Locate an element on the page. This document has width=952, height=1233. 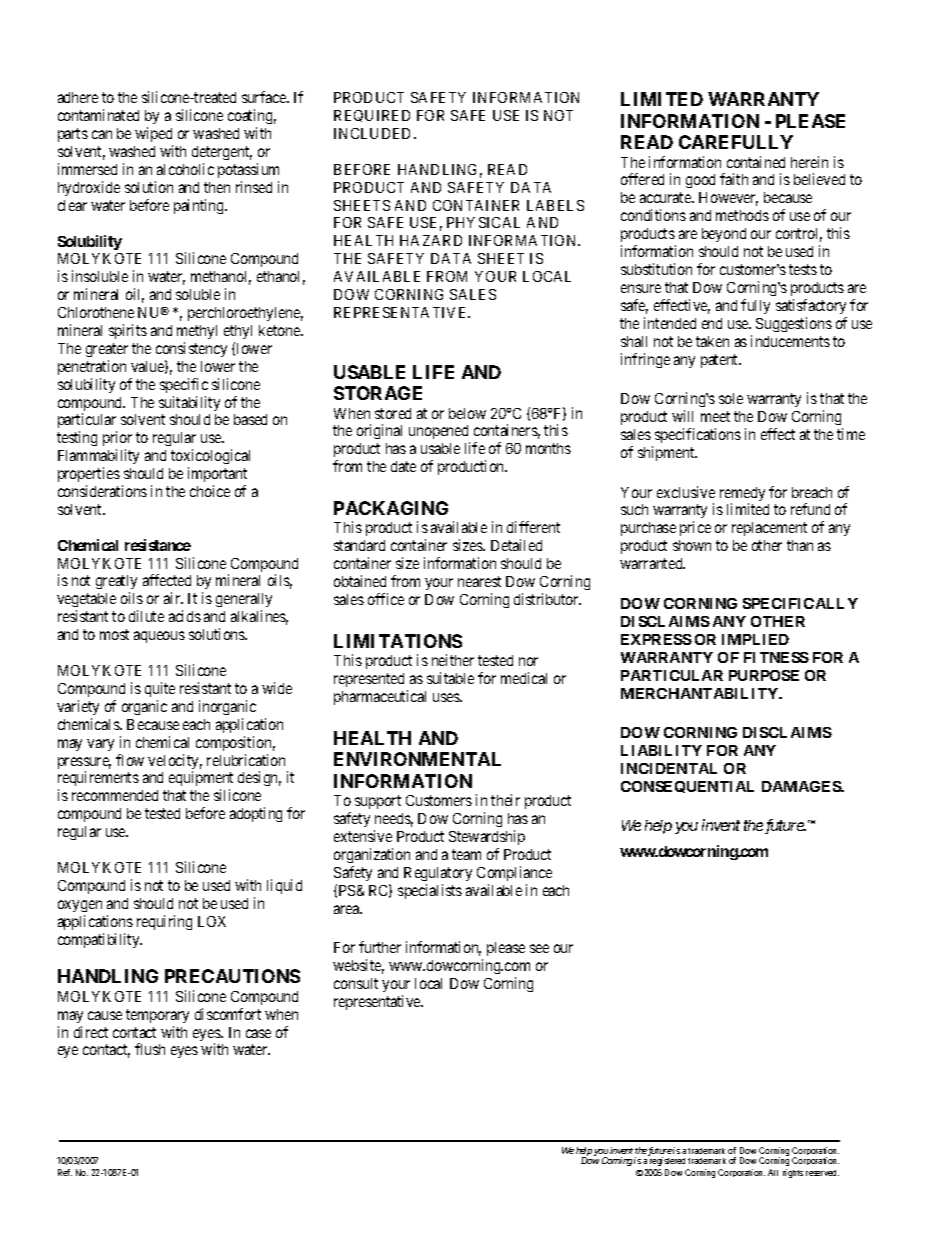
registered is located at coordinates (667, 1161).
